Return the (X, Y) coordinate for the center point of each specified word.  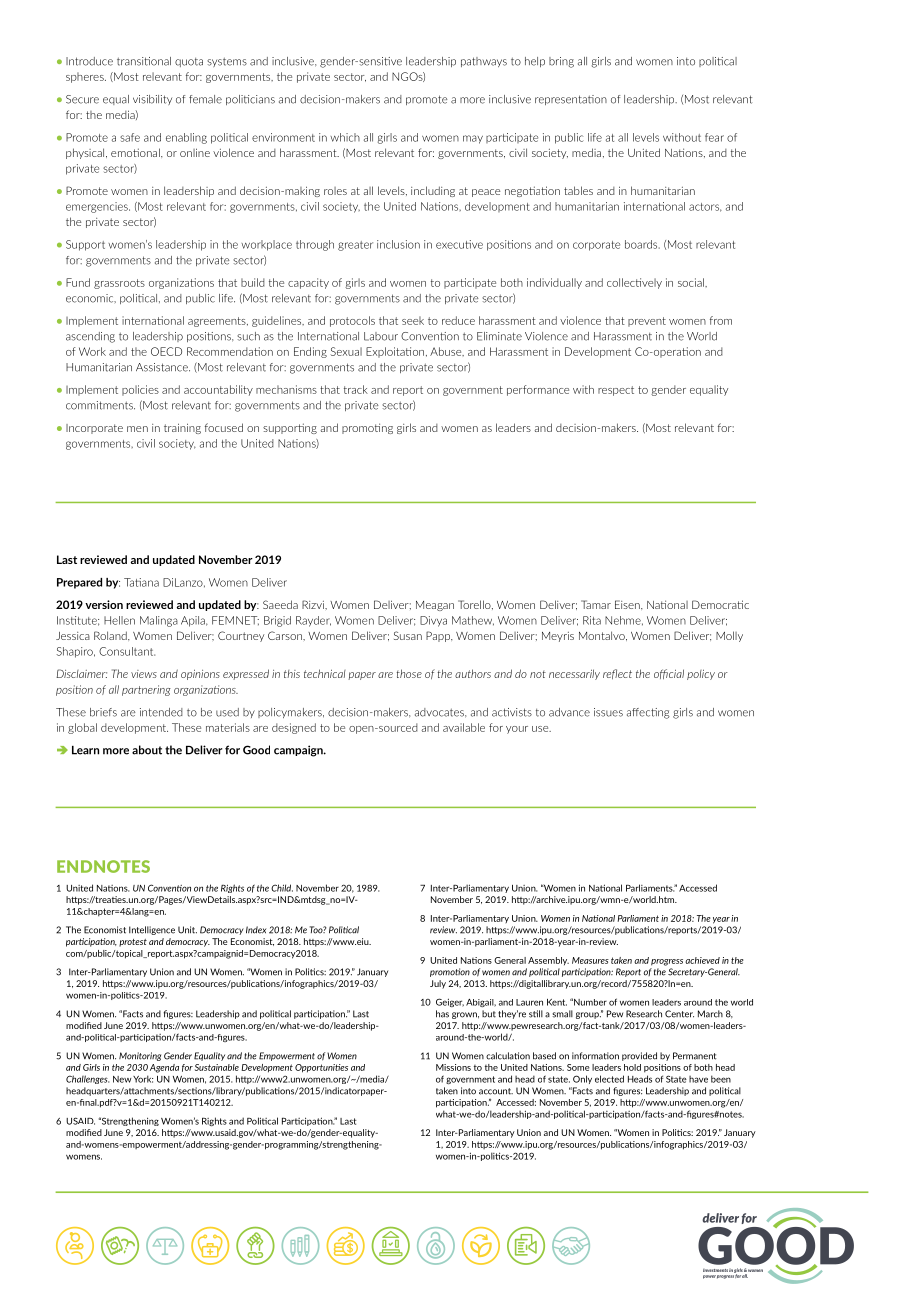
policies (140, 390)
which (345, 137)
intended (161, 712)
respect (616, 391)
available (464, 727)
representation (571, 100)
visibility (152, 100)
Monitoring (140, 1056)
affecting (648, 713)
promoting (367, 428)
